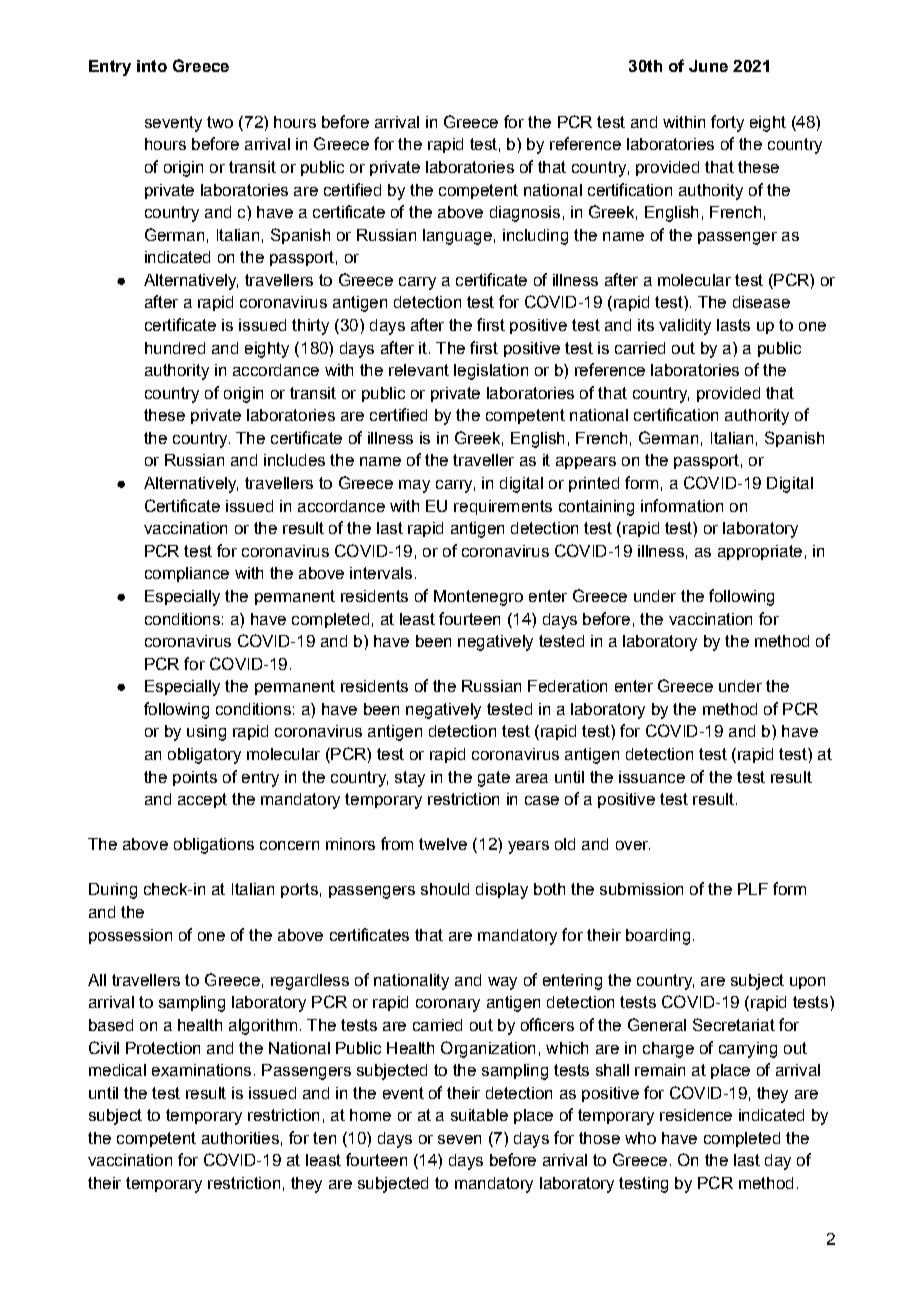 This screenshot has height=1307, width=924. What do you see at coordinates (479, 1115) in the screenshot?
I see `suitable` at bounding box center [479, 1115].
